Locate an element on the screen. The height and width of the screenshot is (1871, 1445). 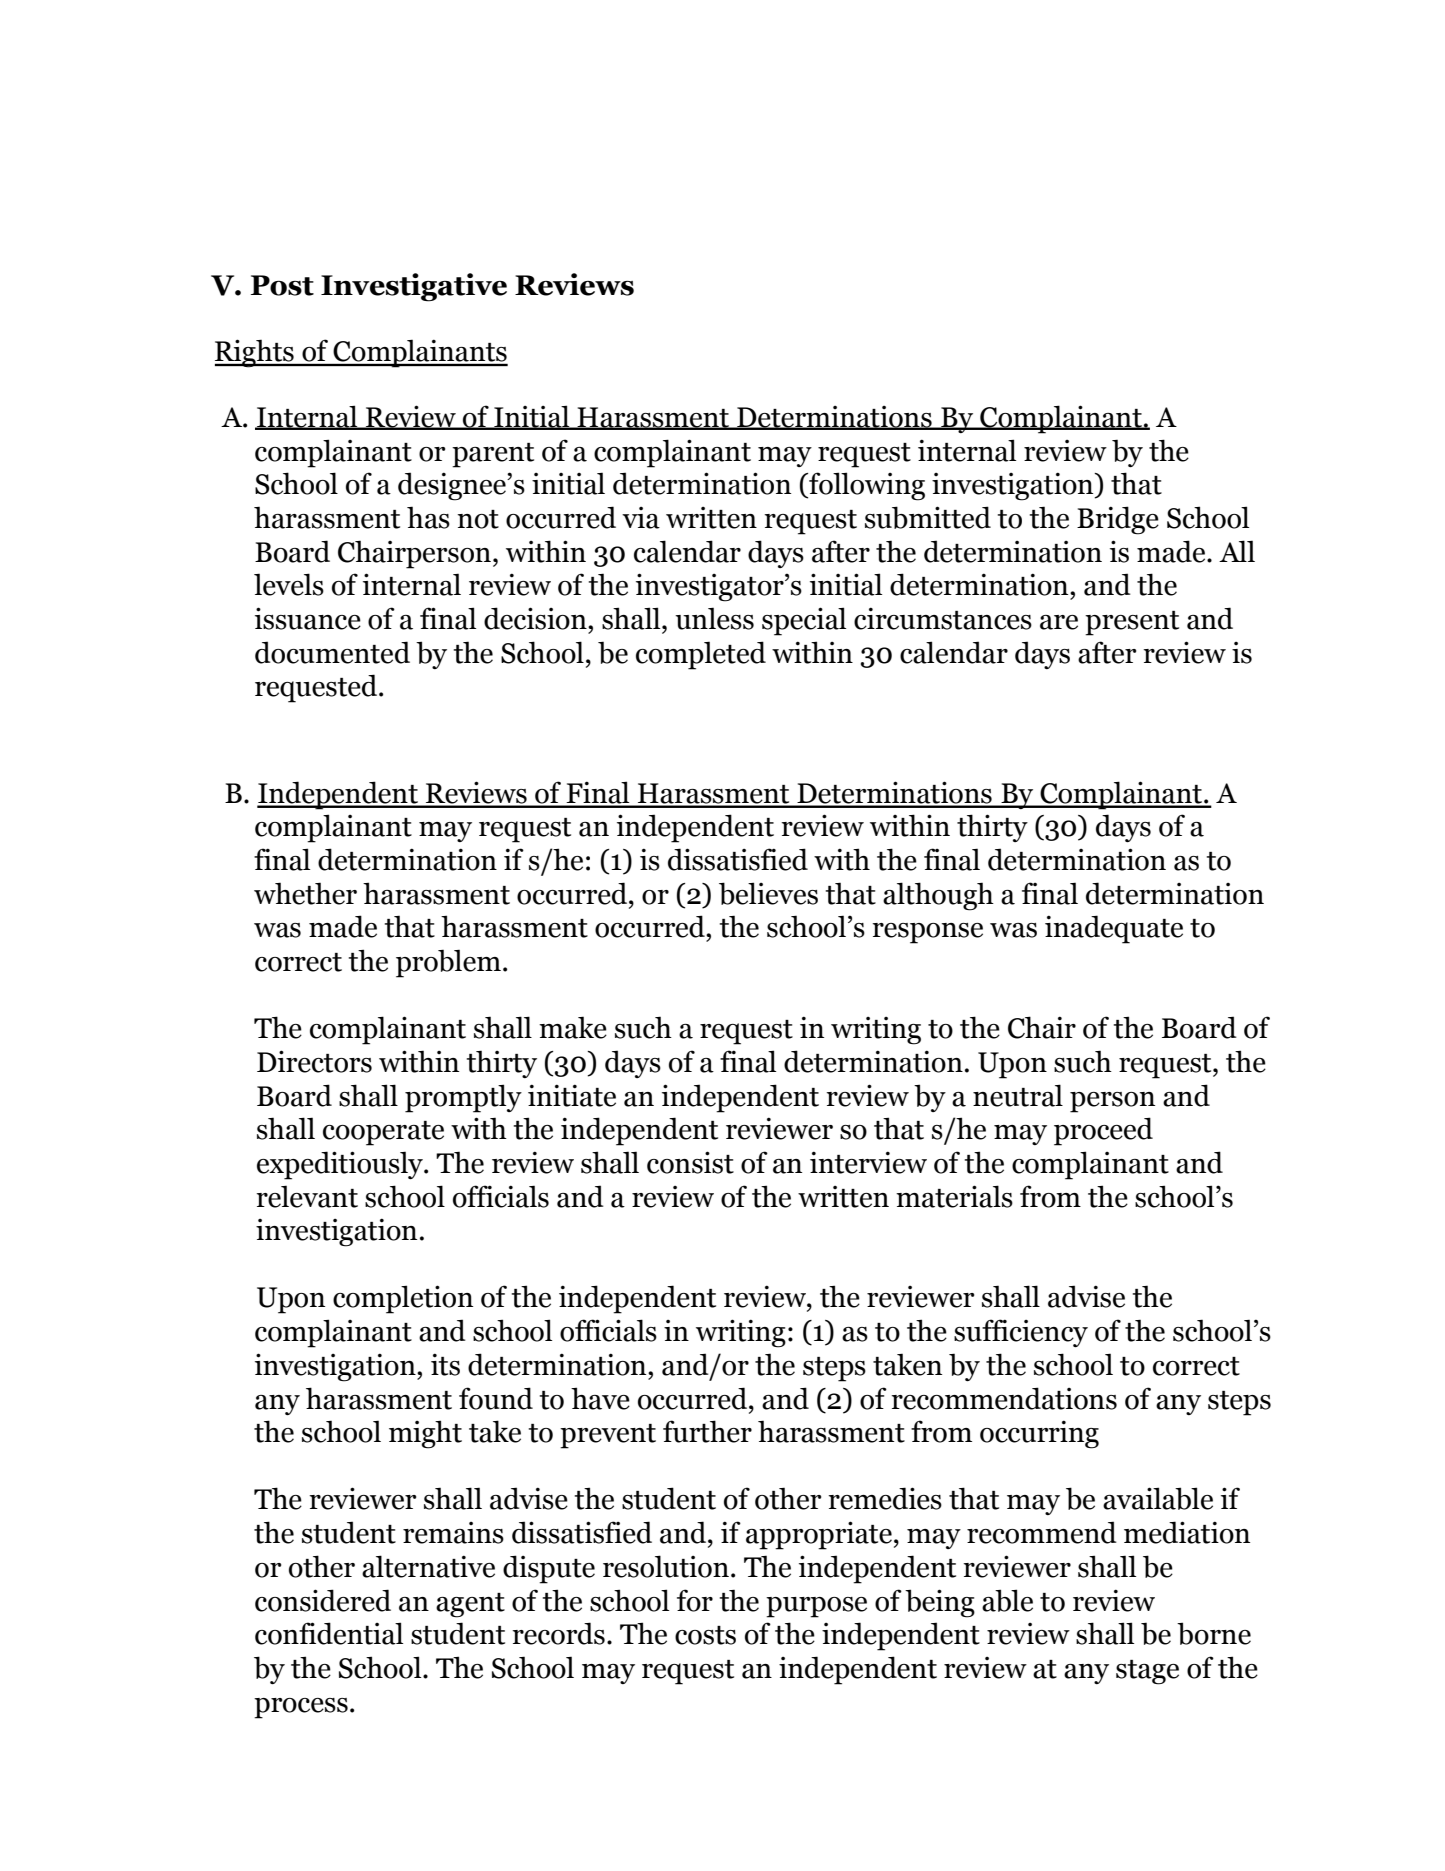
believes is located at coordinates (768, 893).
